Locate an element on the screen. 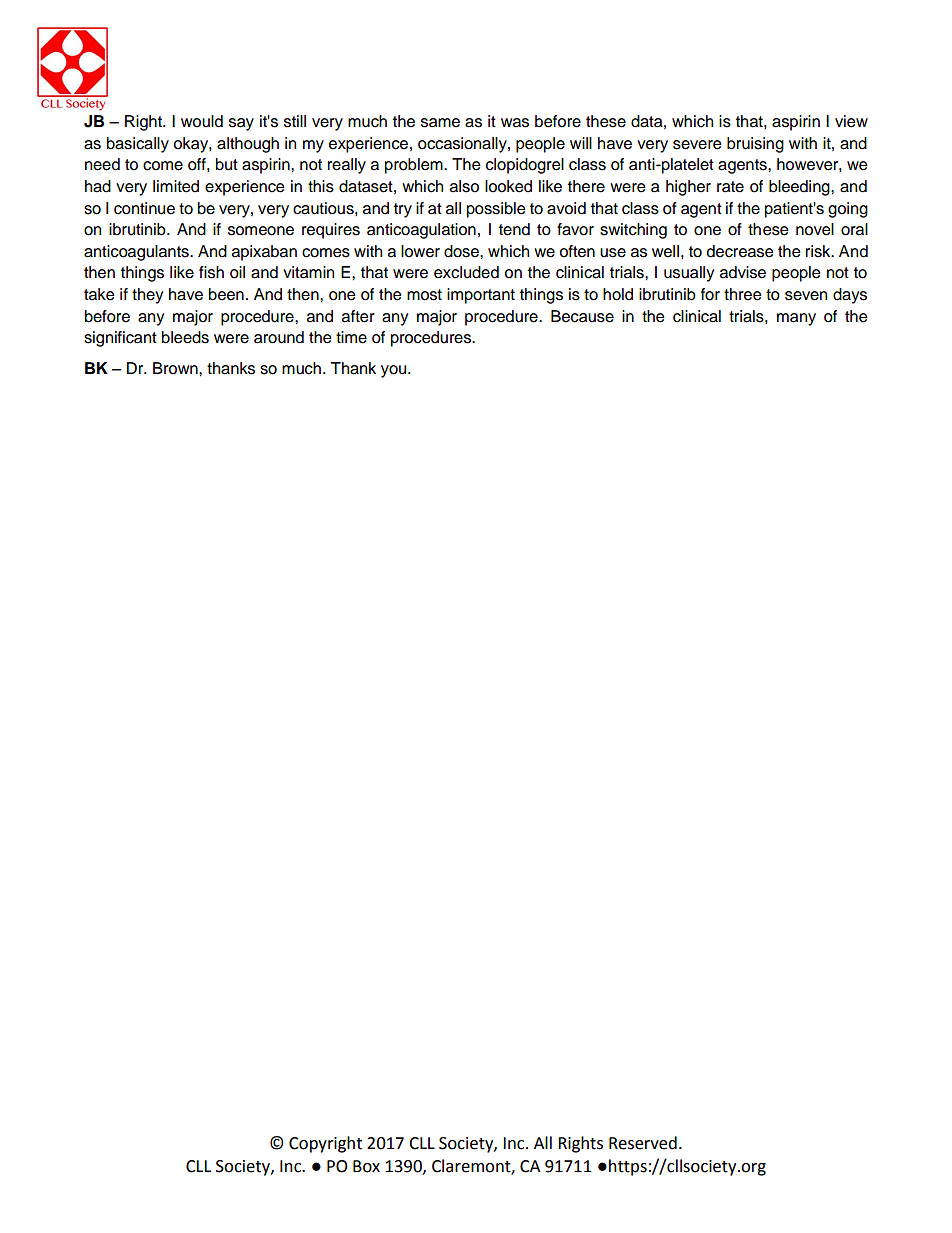  but is located at coordinates (227, 164).
